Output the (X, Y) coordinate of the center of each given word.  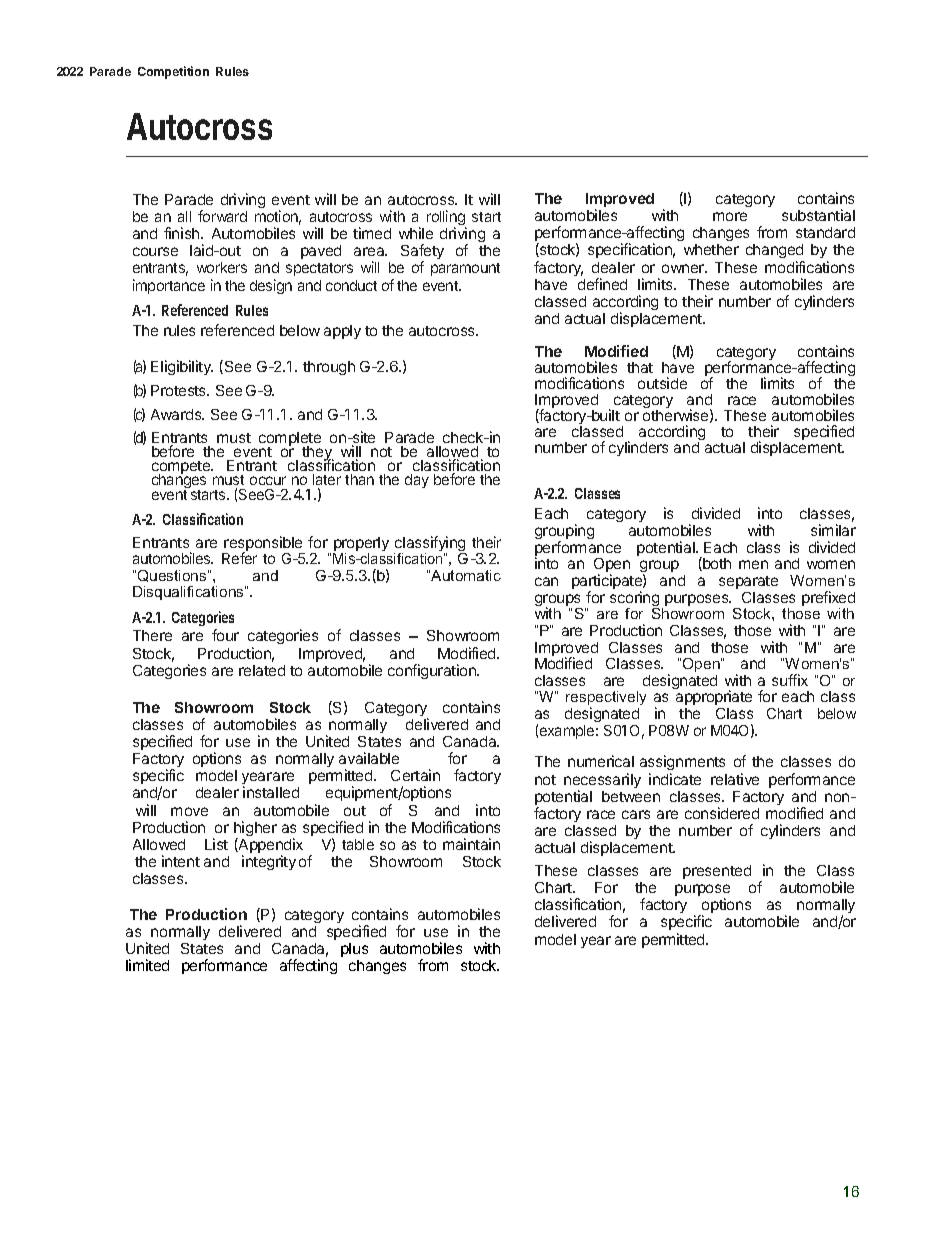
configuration (433, 671)
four (225, 635)
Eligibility (182, 367)
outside (662, 383)
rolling (446, 219)
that (640, 367)
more (730, 216)
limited (147, 965)
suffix (790, 680)
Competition (173, 72)
